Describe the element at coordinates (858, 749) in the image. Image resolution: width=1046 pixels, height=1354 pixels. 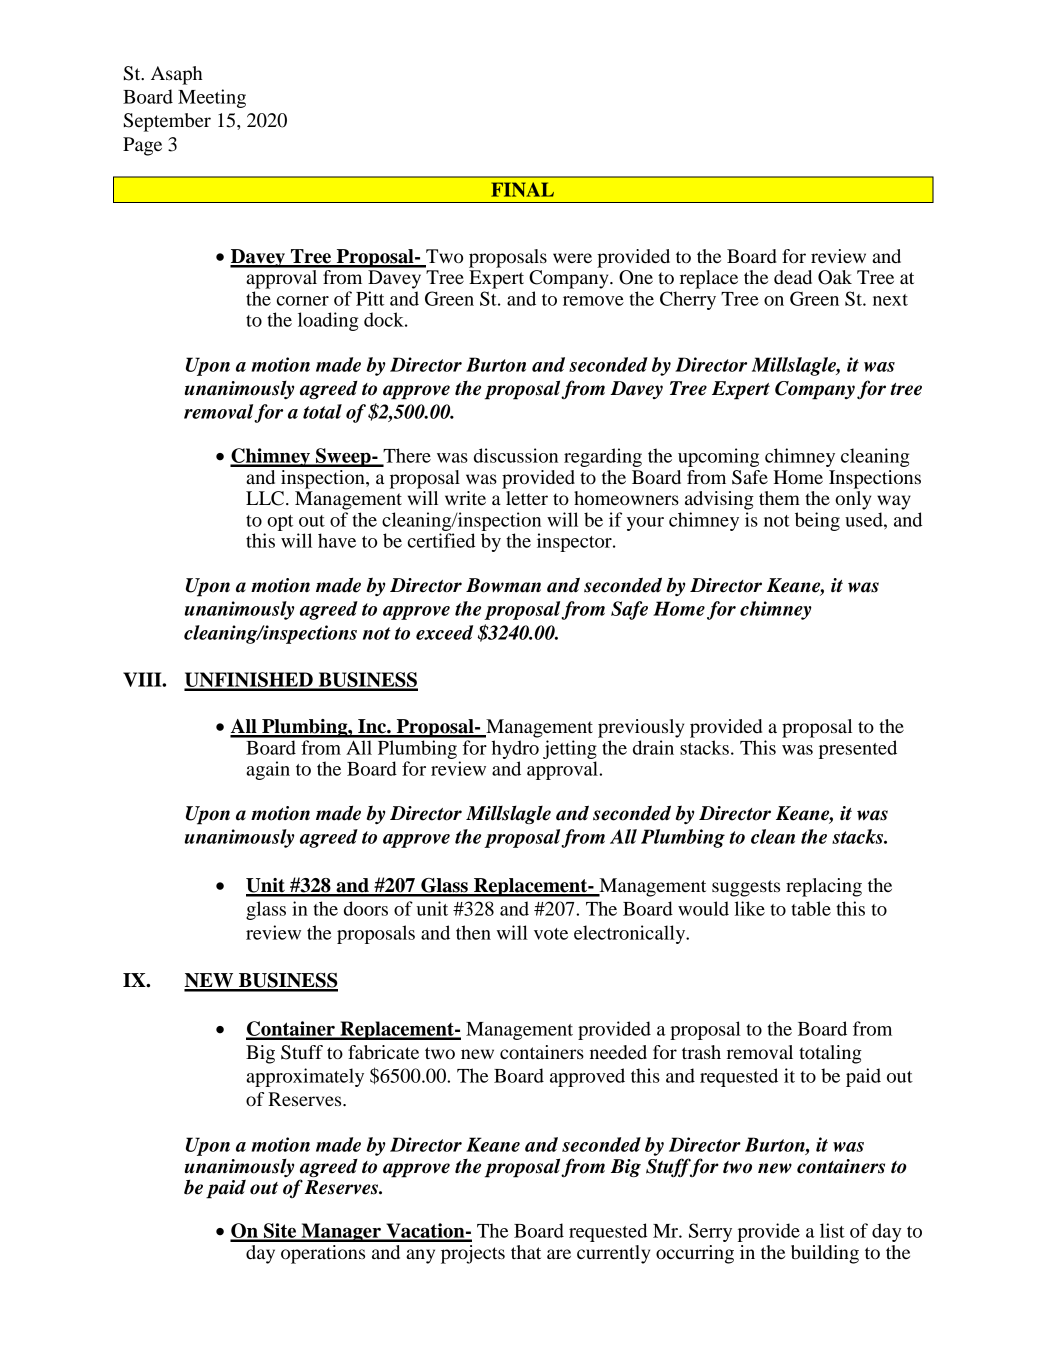
I see `presented` at that location.
